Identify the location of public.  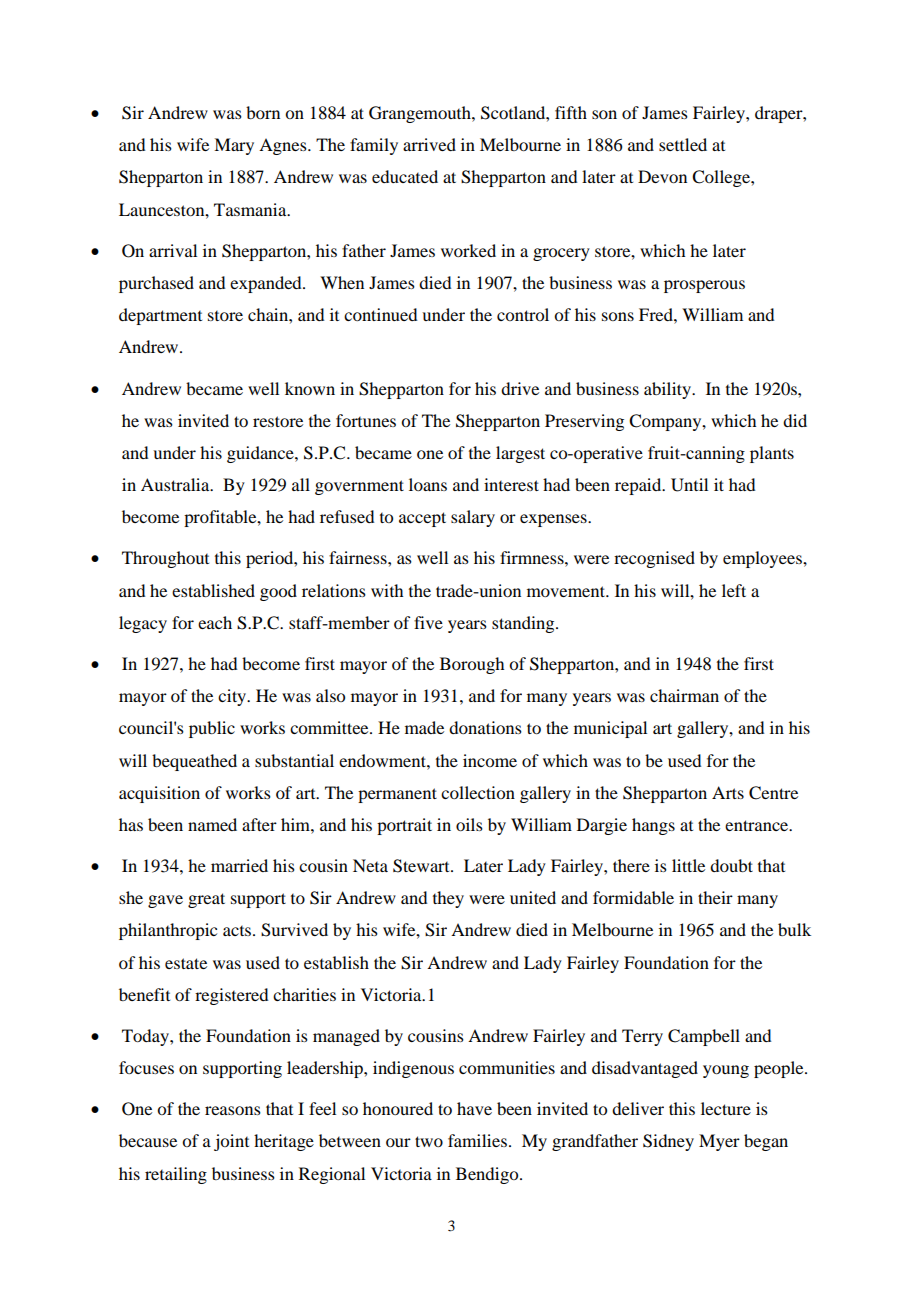
(212, 729).
